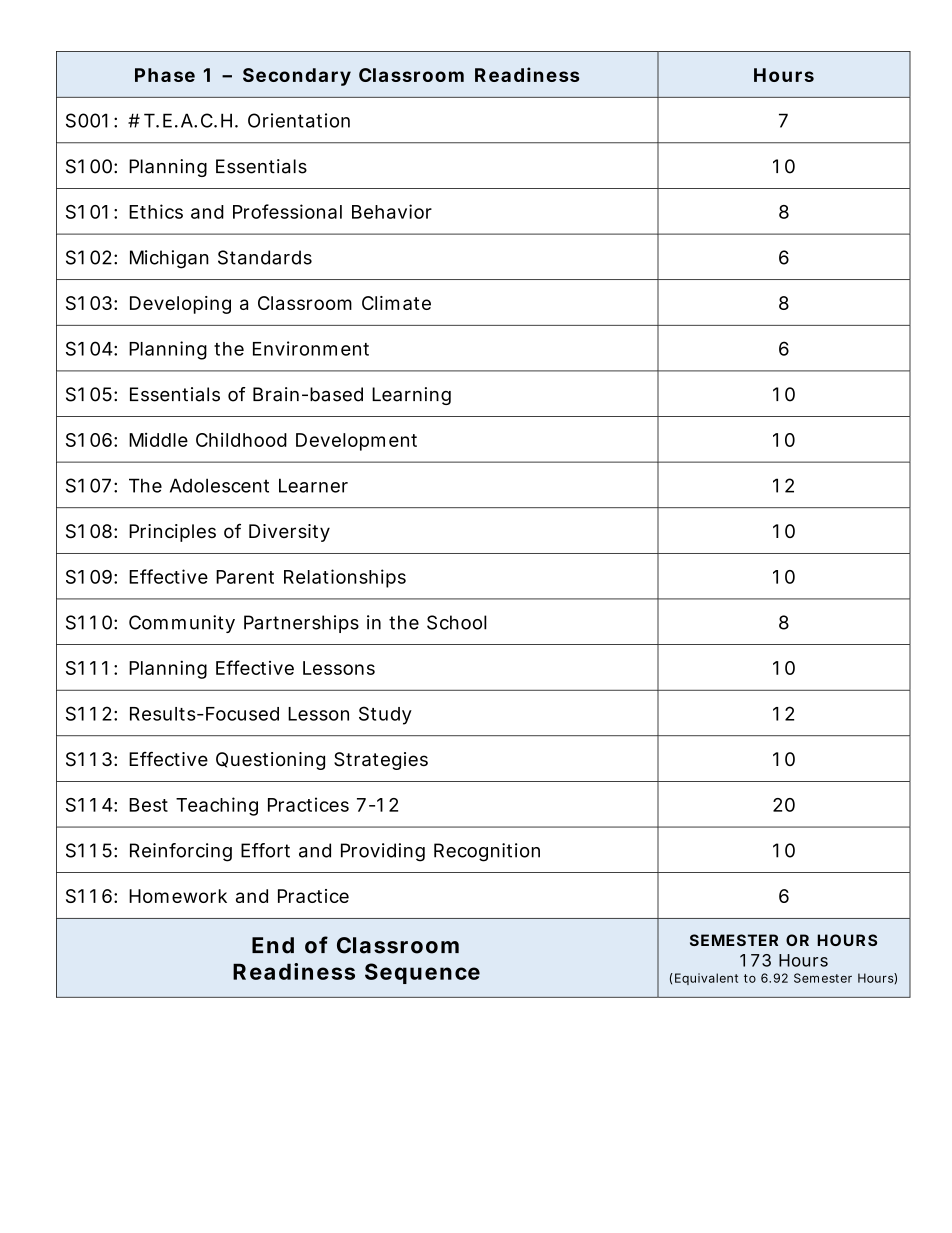  Describe the element at coordinates (165, 75) in the screenshot. I see `Phase` at that location.
